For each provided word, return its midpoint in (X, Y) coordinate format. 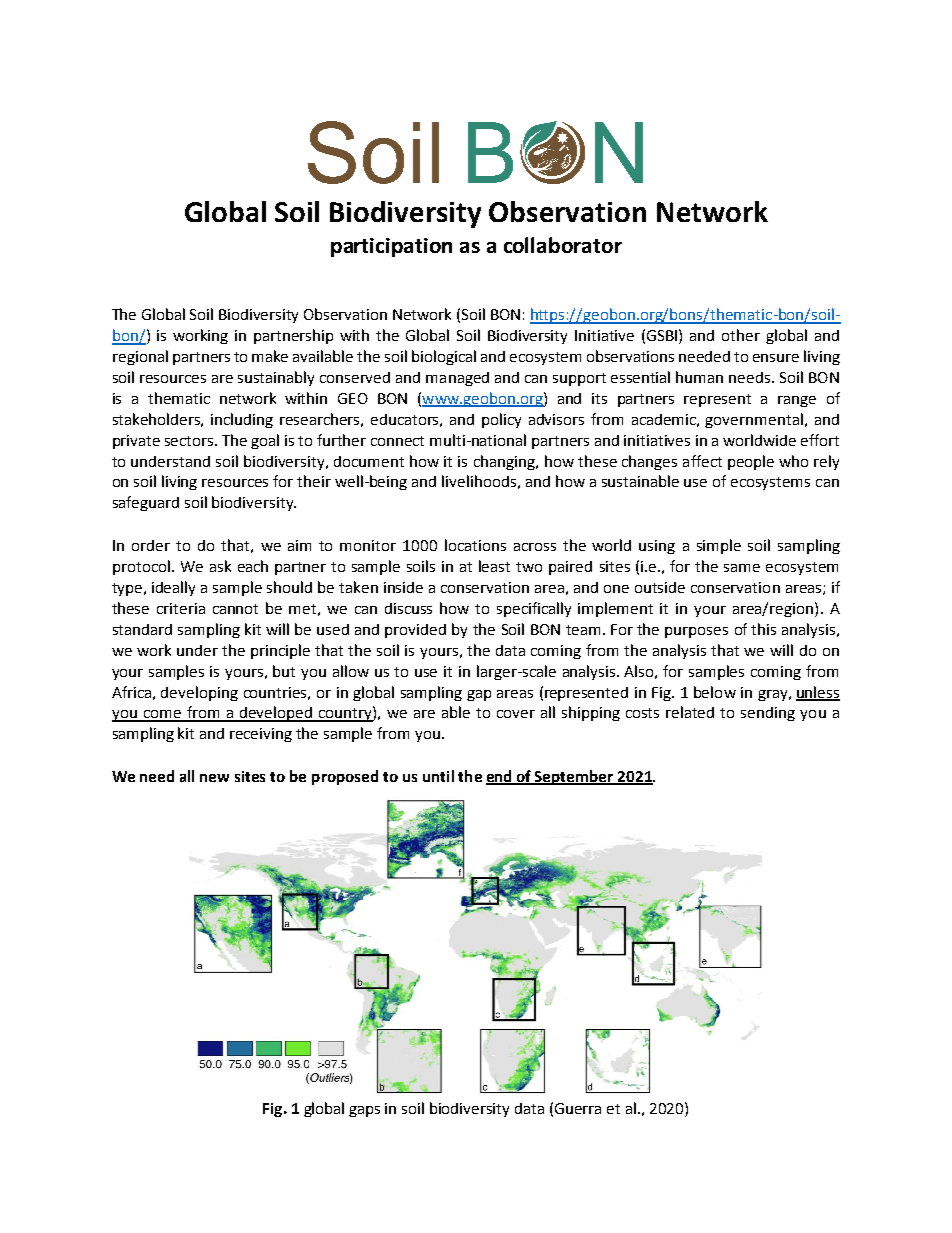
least (494, 566)
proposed (345, 777)
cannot (235, 609)
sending (768, 714)
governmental (754, 420)
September (574, 777)
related (690, 712)
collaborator (563, 245)
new (214, 778)
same (742, 568)
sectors (190, 441)
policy (501, 420)
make (270, 356)
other (741, 335)
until (438, 776)
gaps (364, 1111)
